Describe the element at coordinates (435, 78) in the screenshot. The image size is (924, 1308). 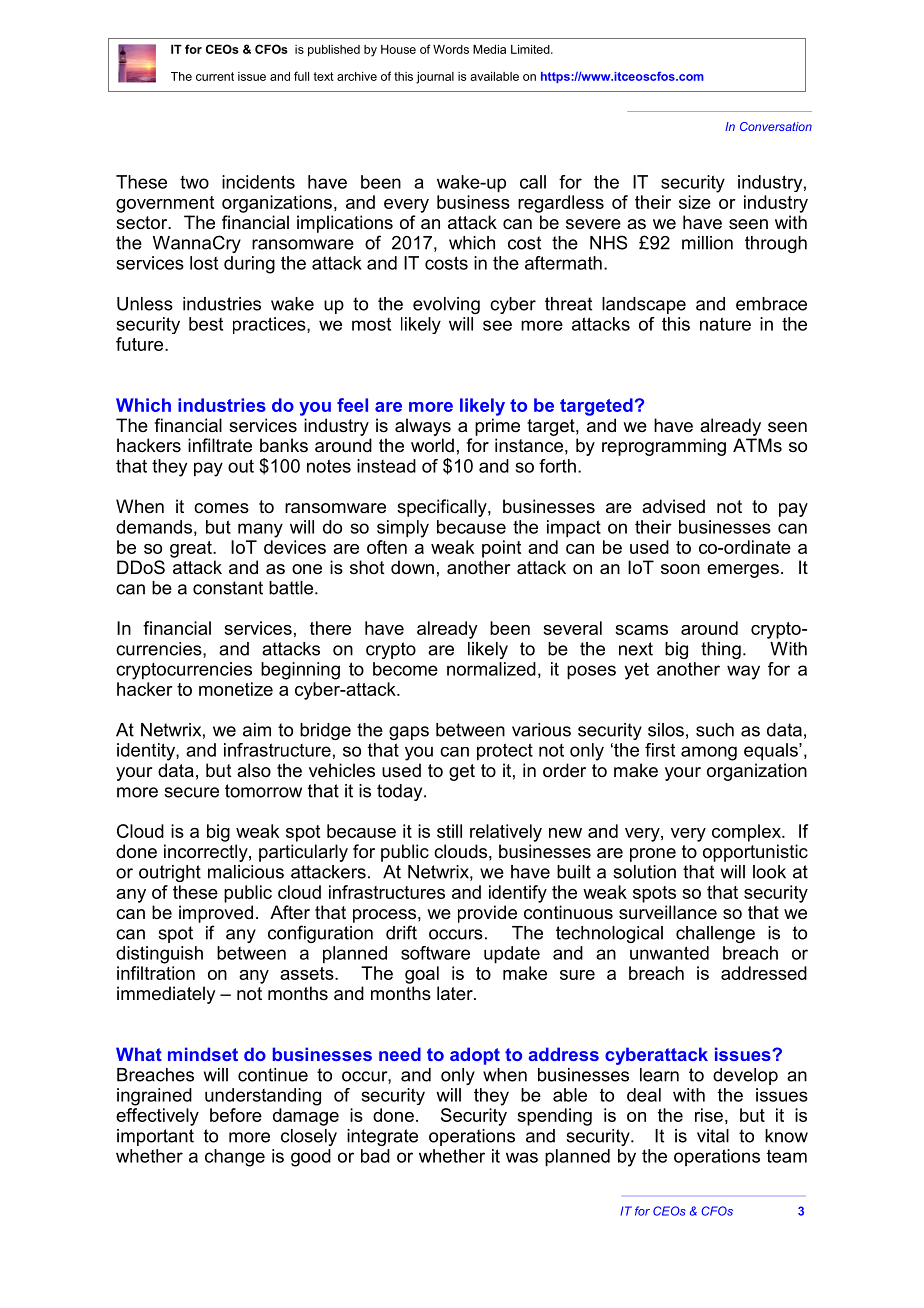
I see `journal` at that location.
